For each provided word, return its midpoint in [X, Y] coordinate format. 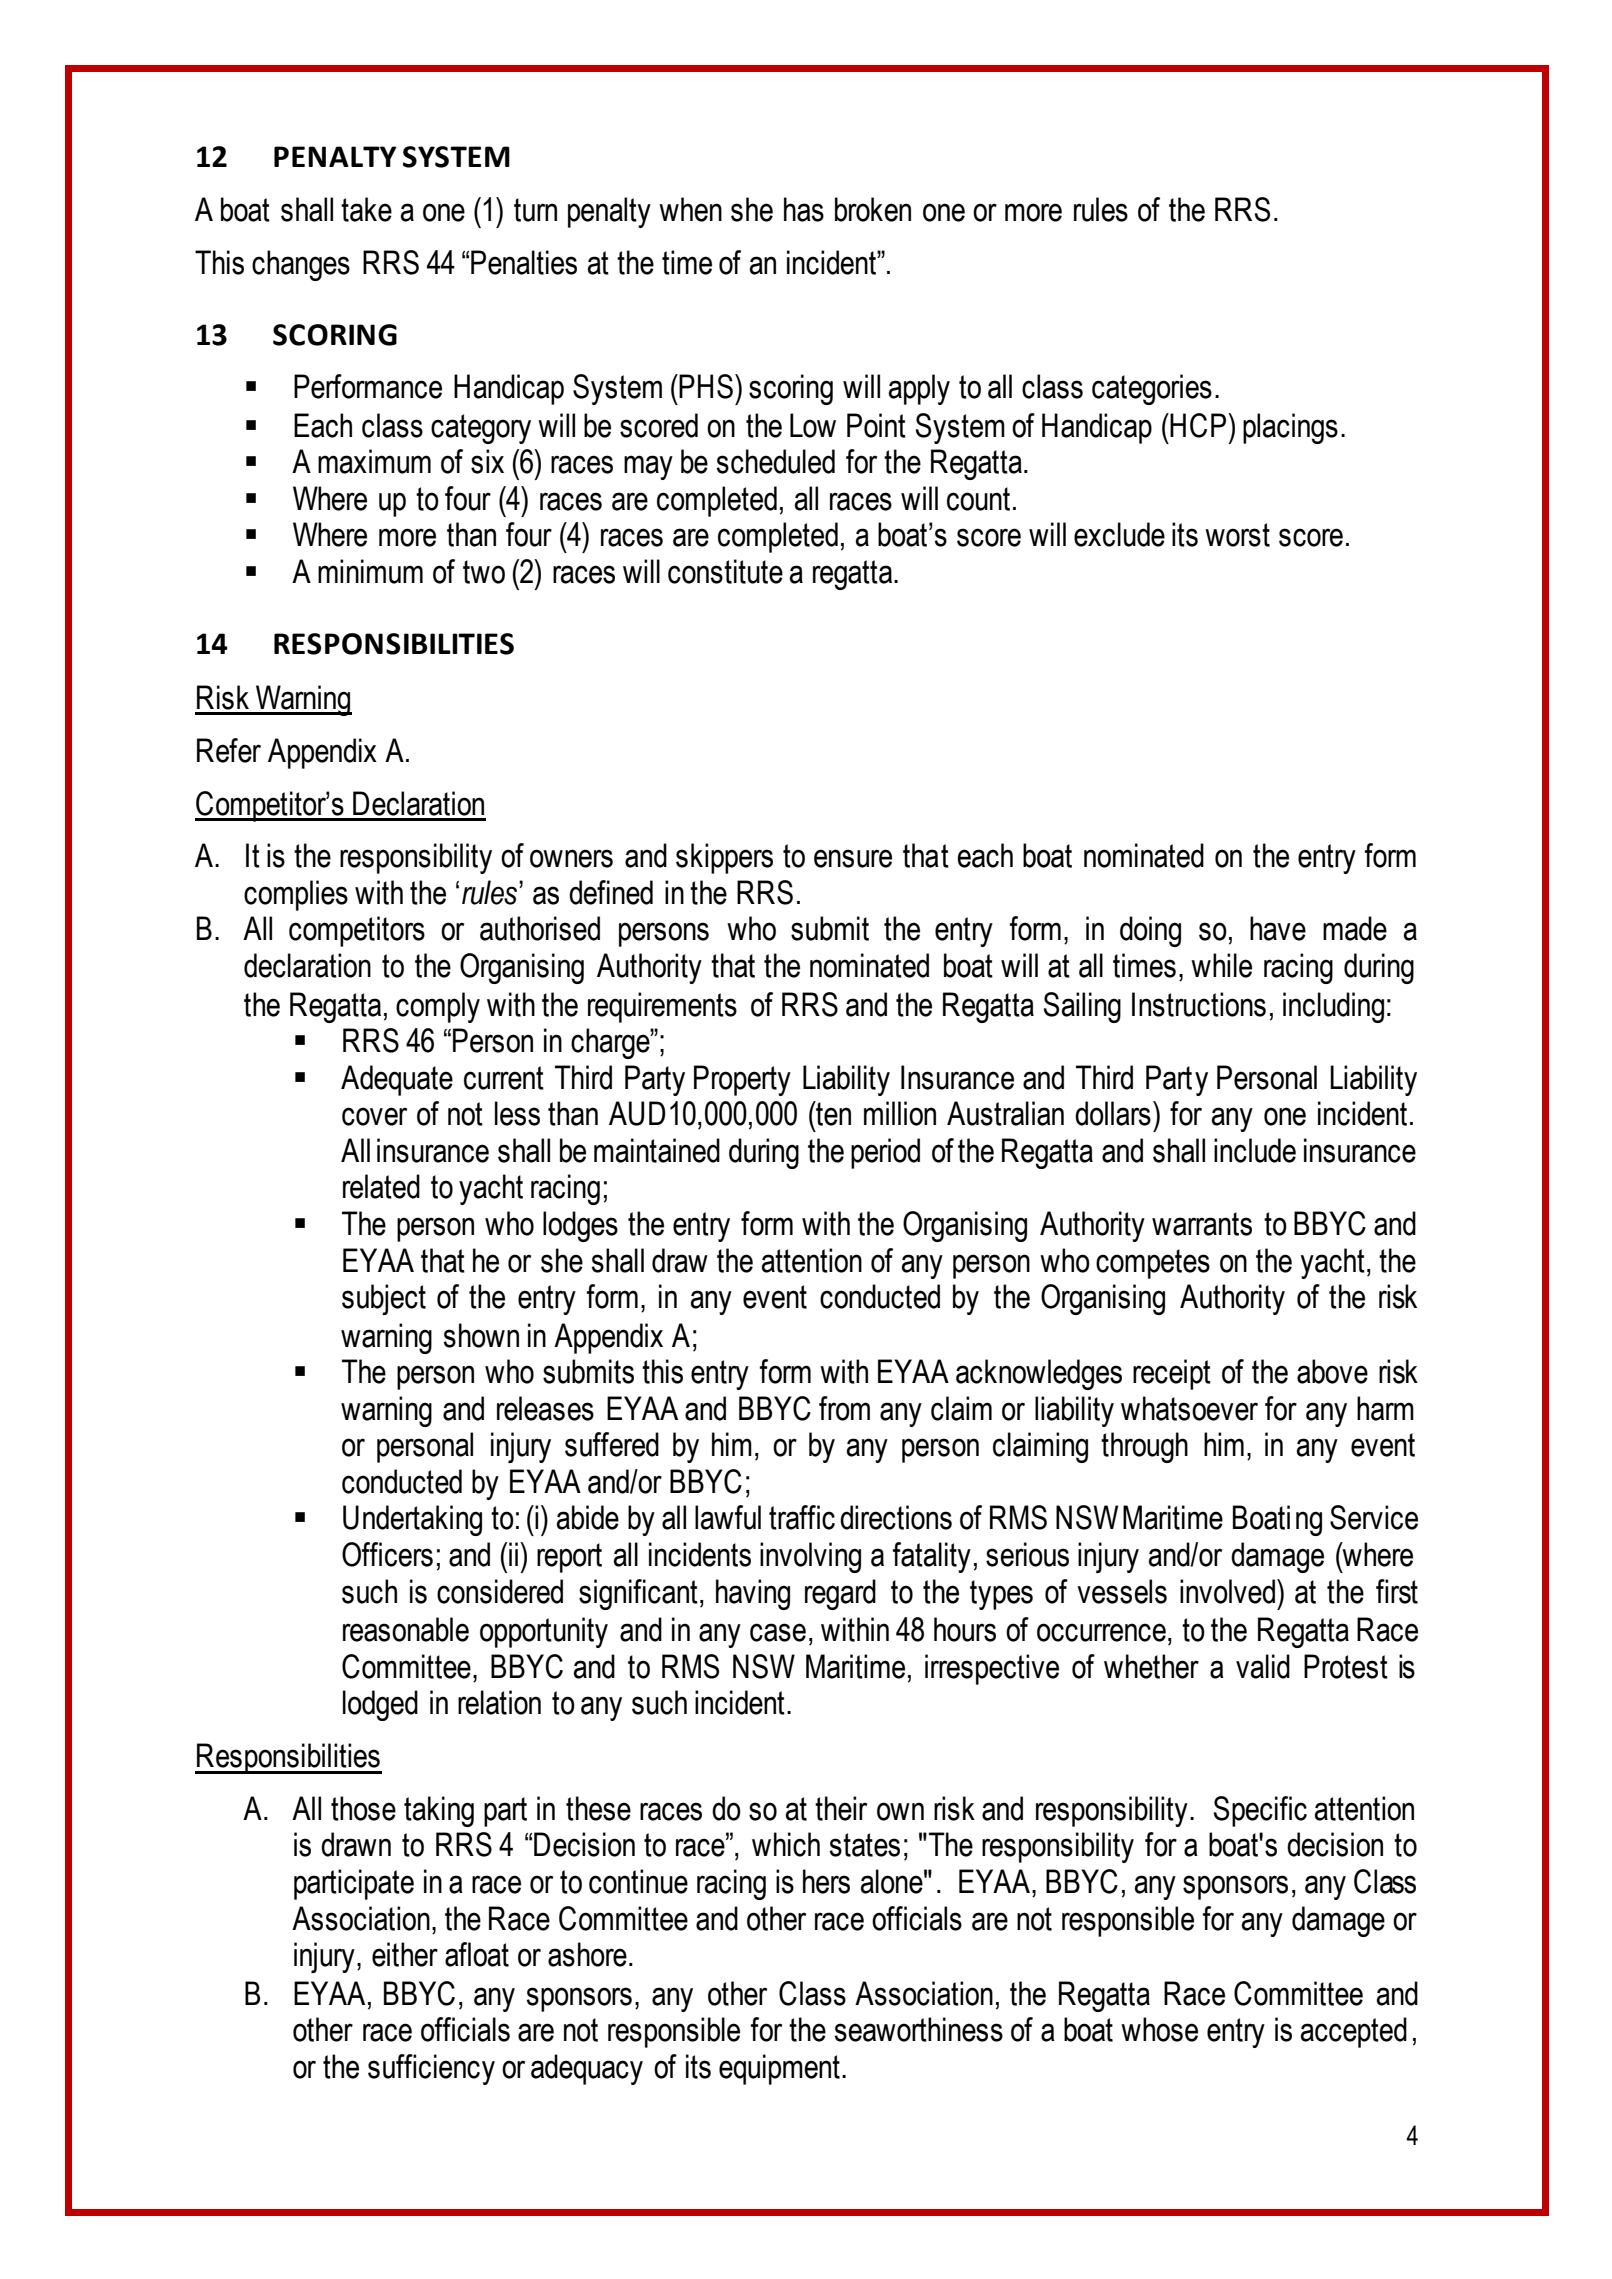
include [1255, 1150]
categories [1152, 389]
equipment [779, 2069]
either [405, 1954]
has [804, 209]
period [885, 1153]
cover [374, 1116]
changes [301, 265]
